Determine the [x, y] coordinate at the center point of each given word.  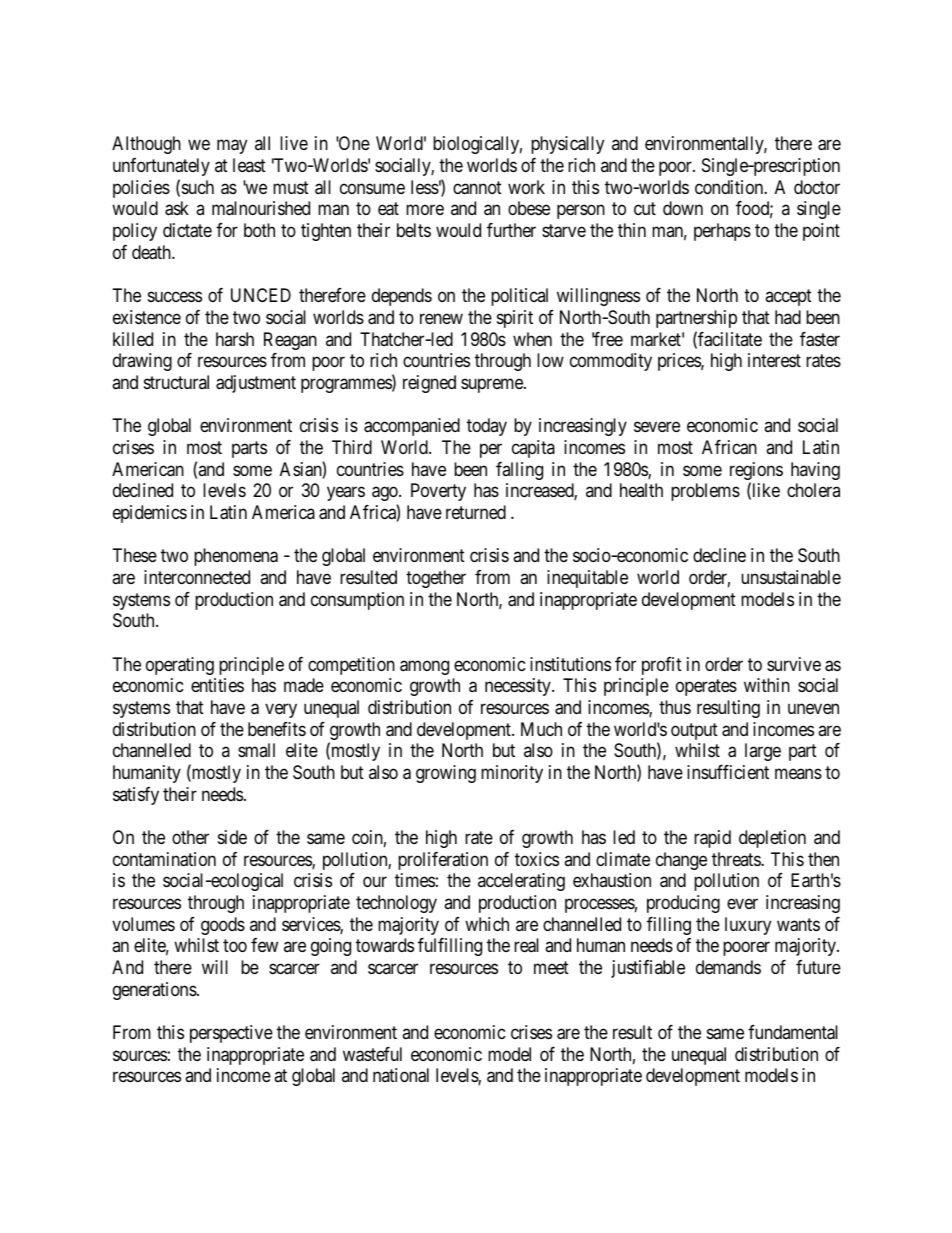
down [683, 208]
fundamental [793, 1032]
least [249, 165]
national [401, 1075]
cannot [477, 188]
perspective [231, 1034]
